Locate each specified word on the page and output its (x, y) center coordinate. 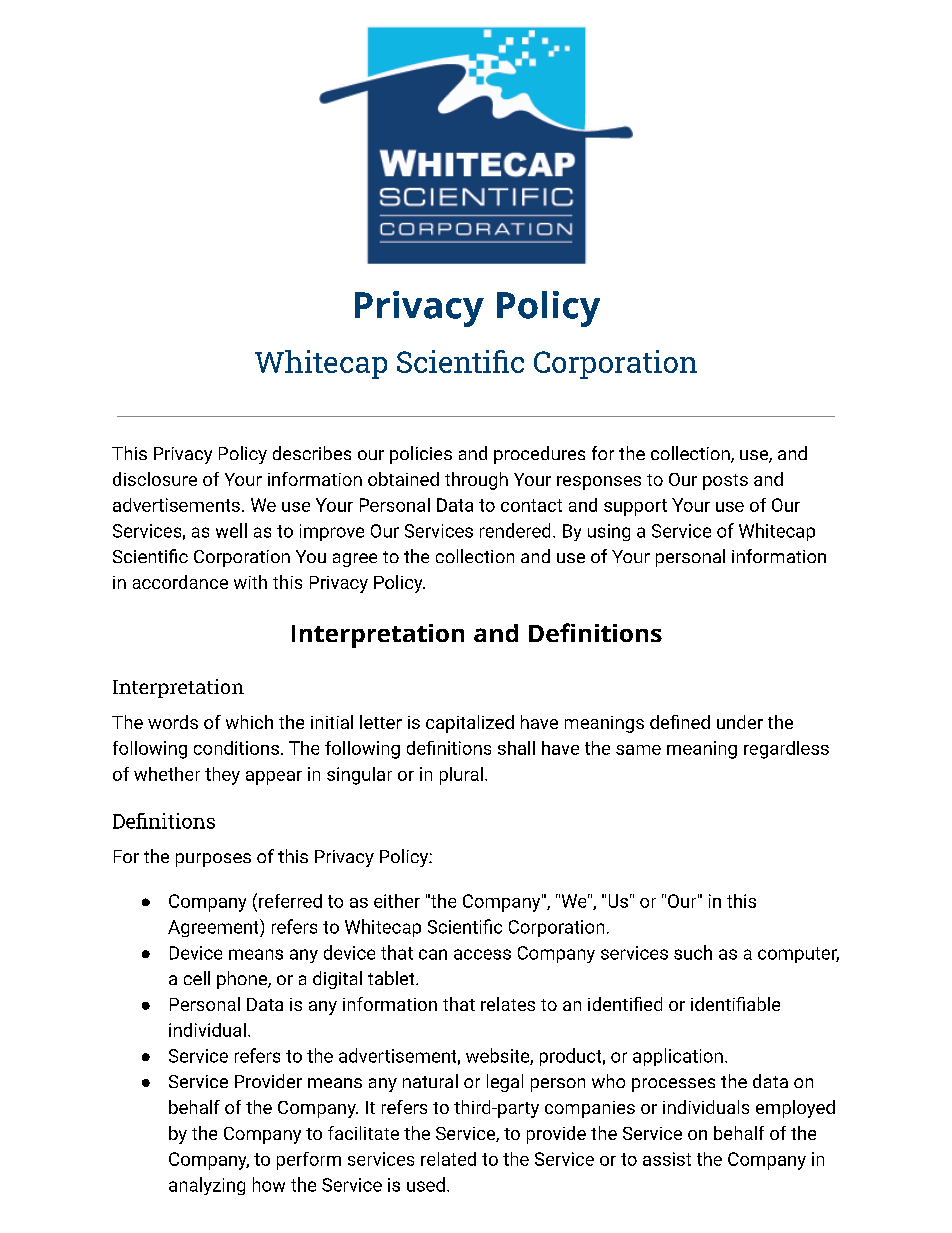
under (740, 722)
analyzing (207, 1186)
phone (243, 980)
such (693, 952)
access (482, 954)
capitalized (470, 724)
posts (725, 482)
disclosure (155, 479)
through (476, 481)
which (249, 722)
